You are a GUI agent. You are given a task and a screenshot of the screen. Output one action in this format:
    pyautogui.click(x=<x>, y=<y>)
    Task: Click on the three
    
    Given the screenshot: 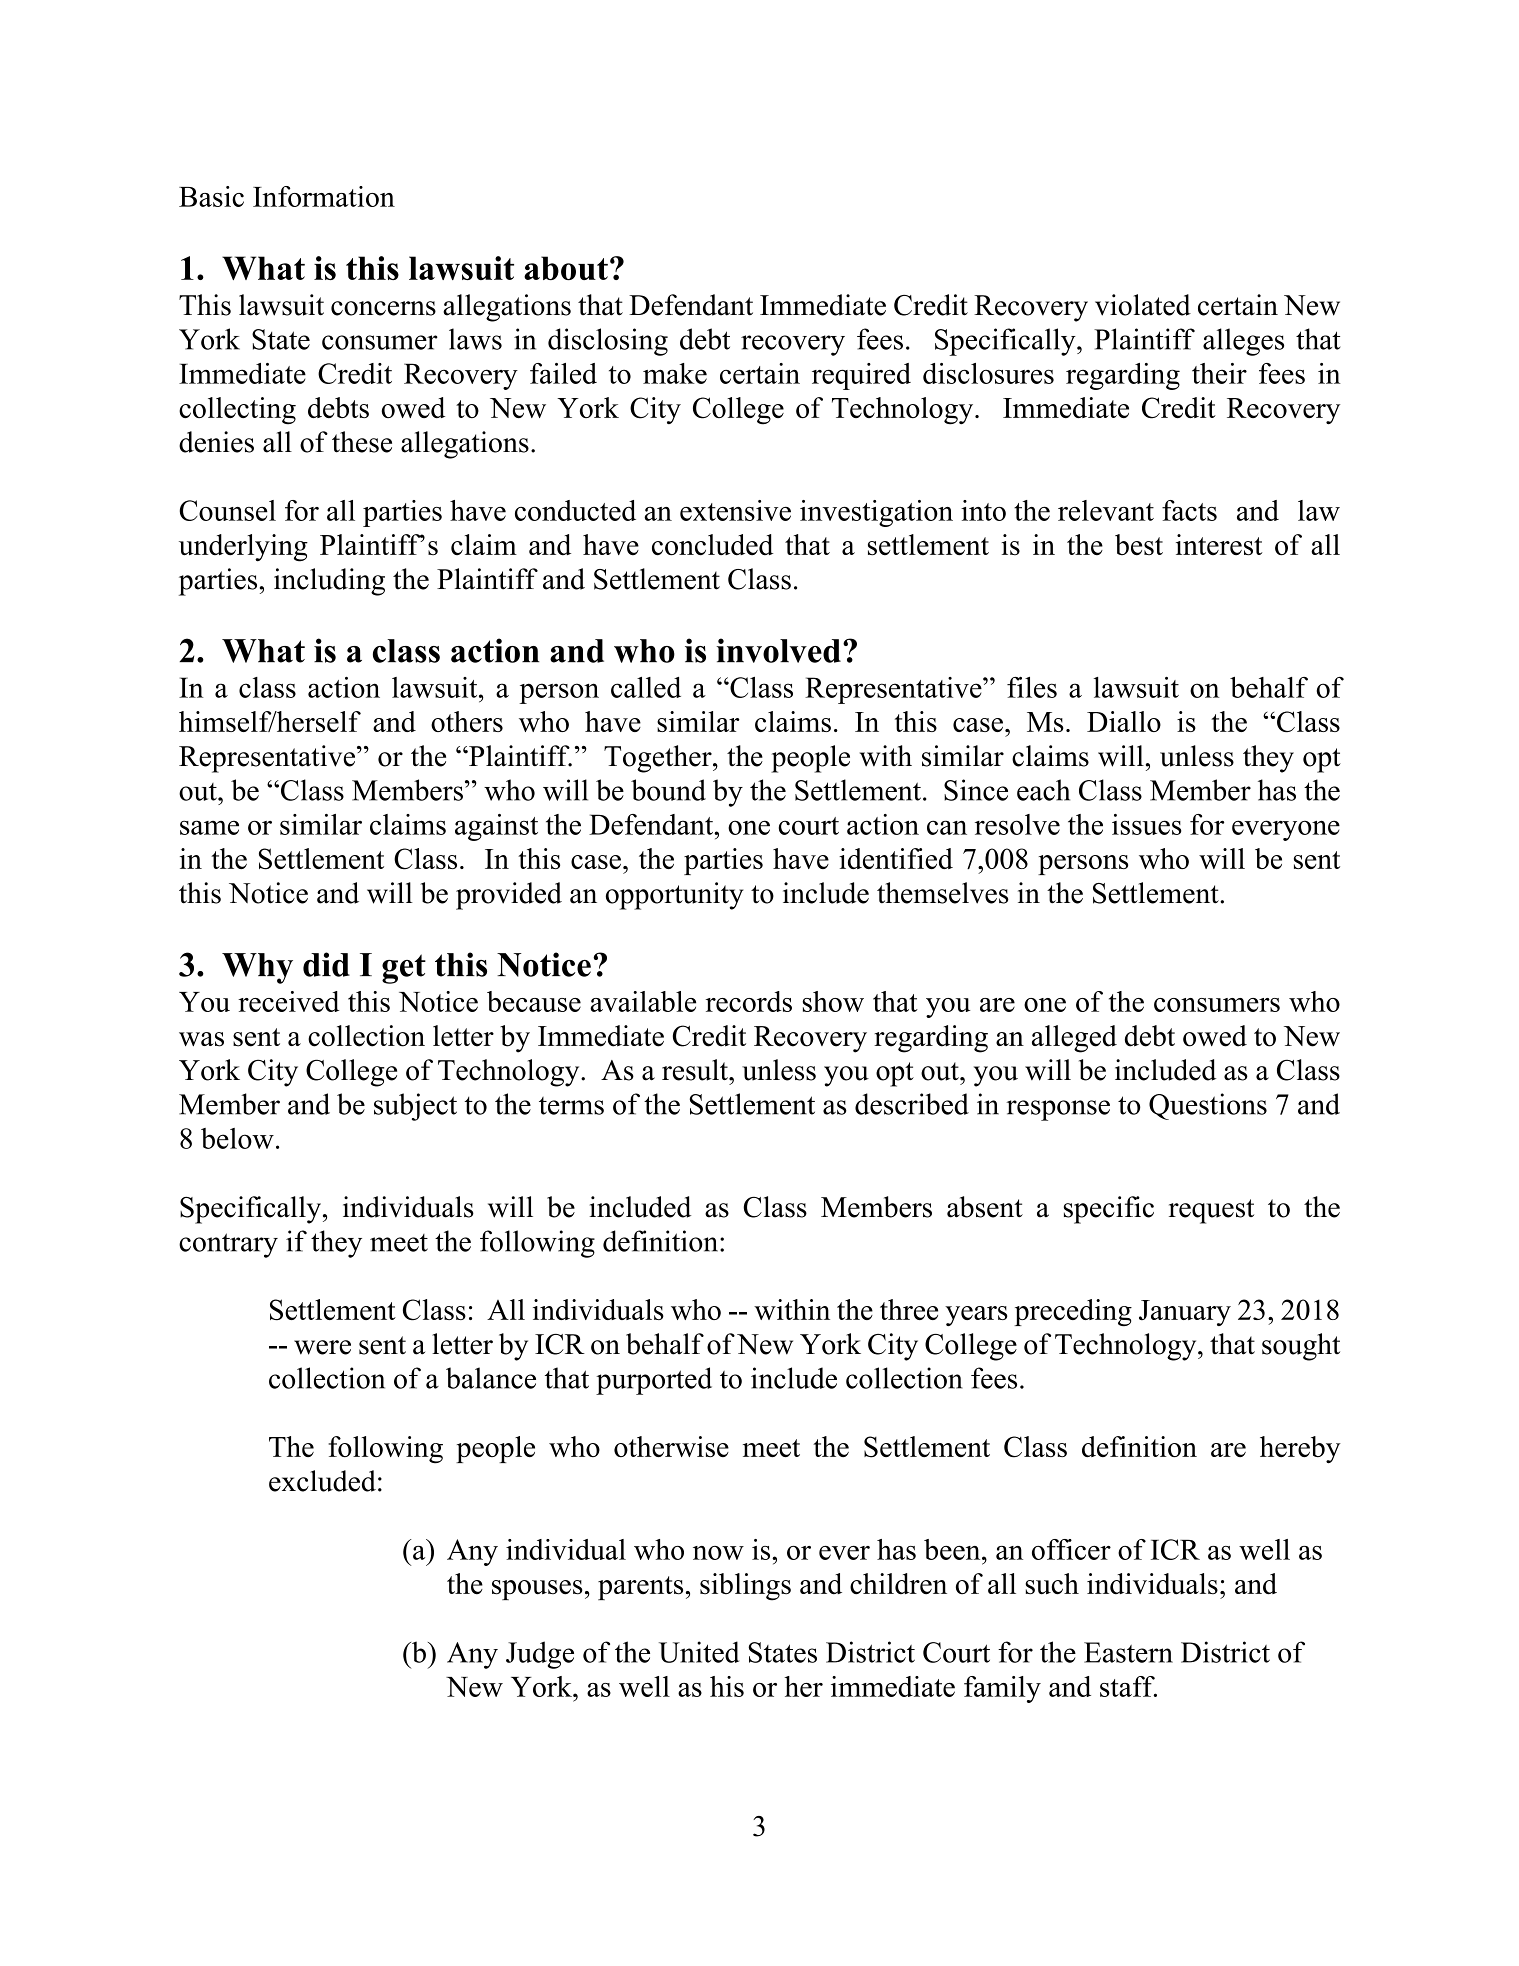 What is the action you would take?
    pyautogui.click(x=909, y=1309)
